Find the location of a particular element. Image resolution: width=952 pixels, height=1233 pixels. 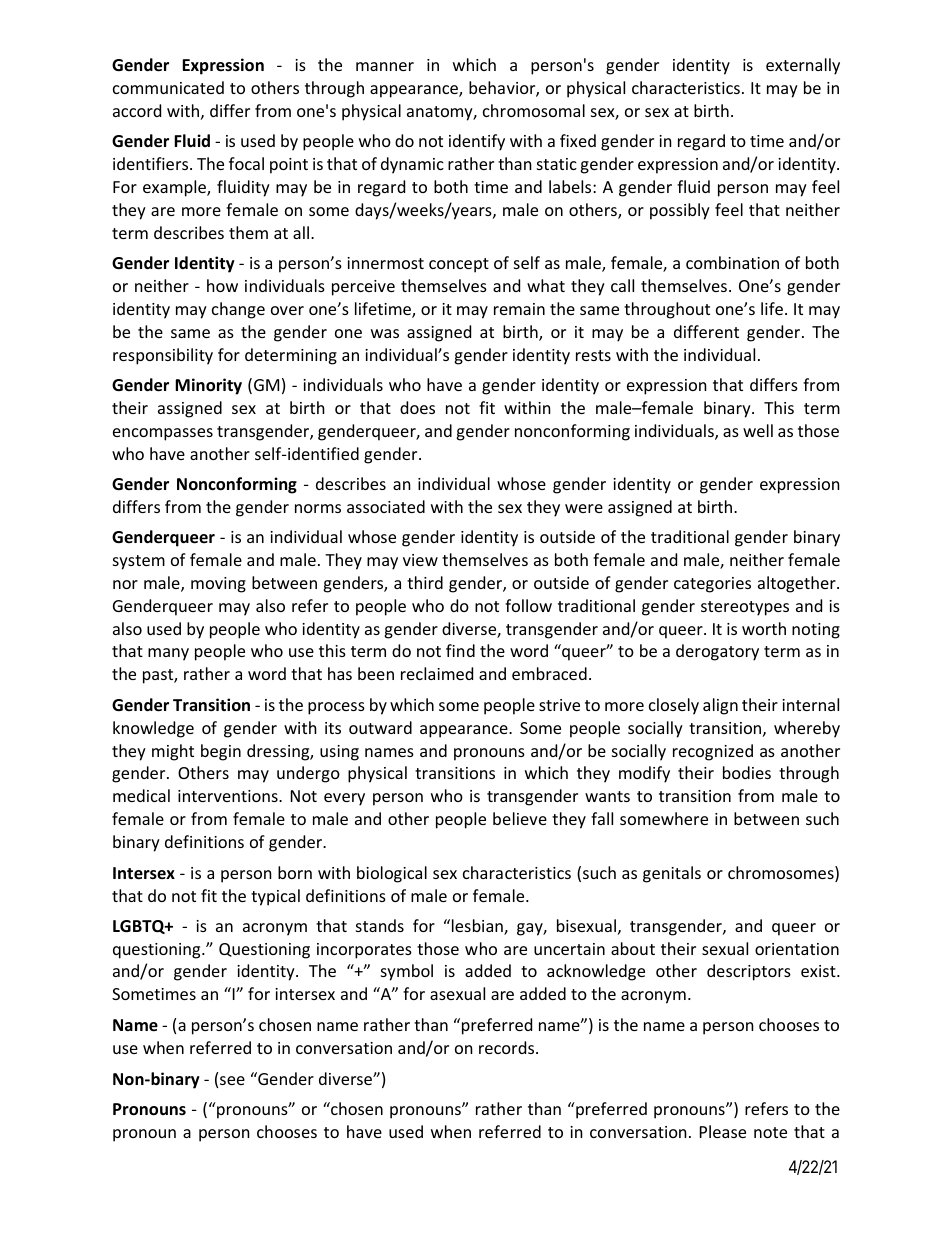

records is located at coordinates (508, 1047).
